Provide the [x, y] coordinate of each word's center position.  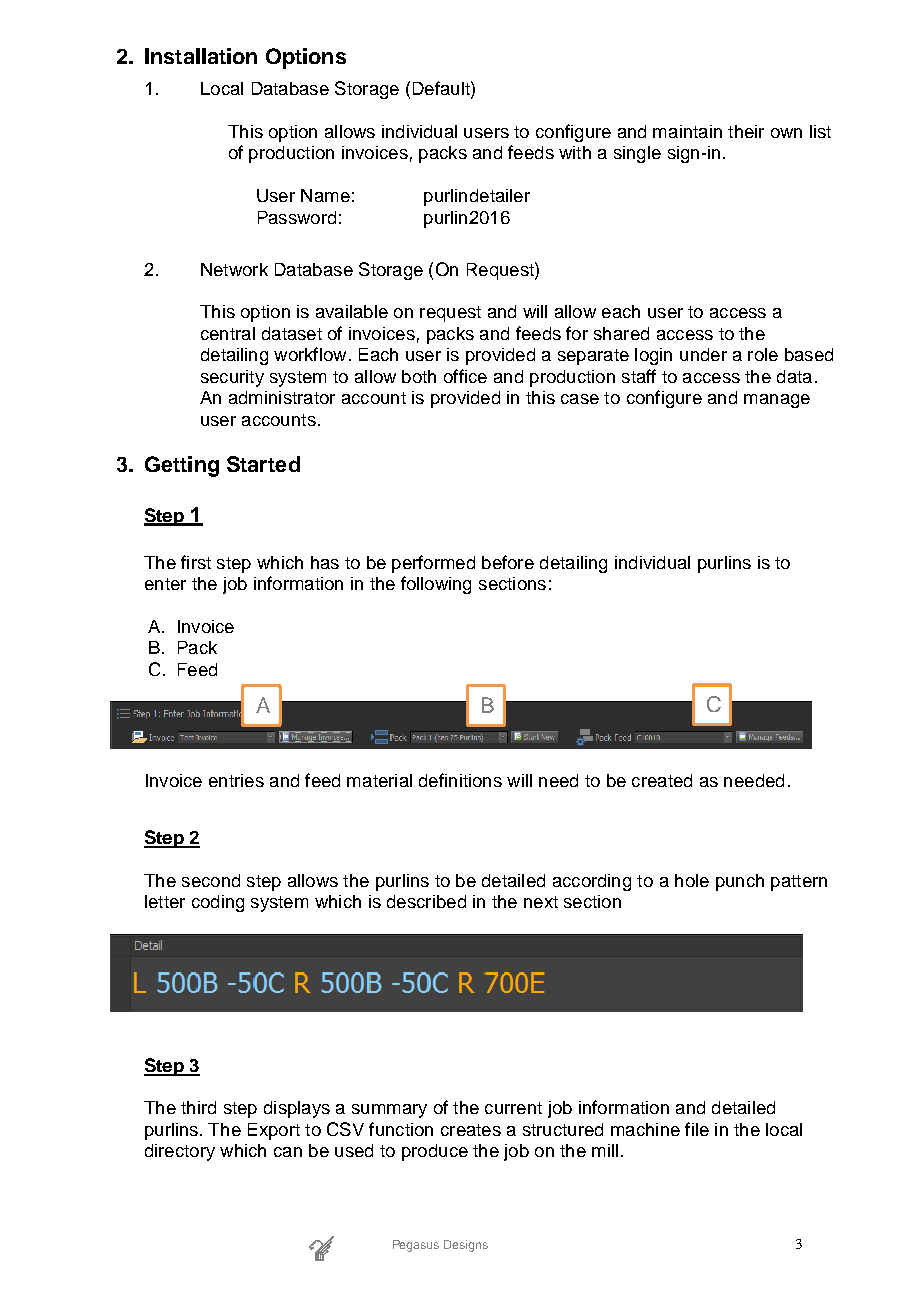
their [746, 131]
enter [165, 584]
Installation [201, 56]
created [662, 780]
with [575, 152]
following [436, 585]
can [288, 1152]
